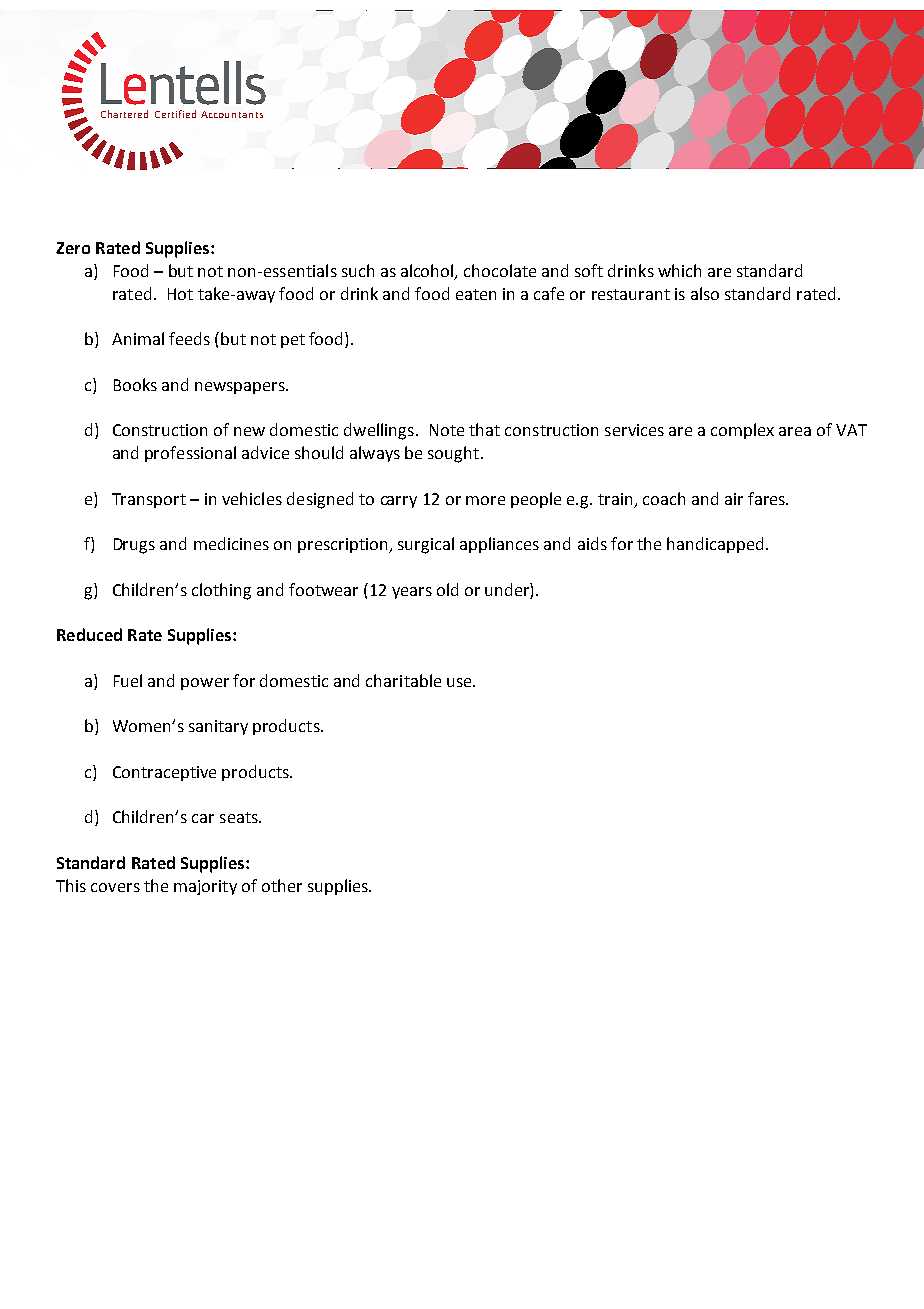 This screenshot has height=1309, width=924. Describe the element at coordinates (89, 634) in the screenshot. I see `Reduced` at that location.
